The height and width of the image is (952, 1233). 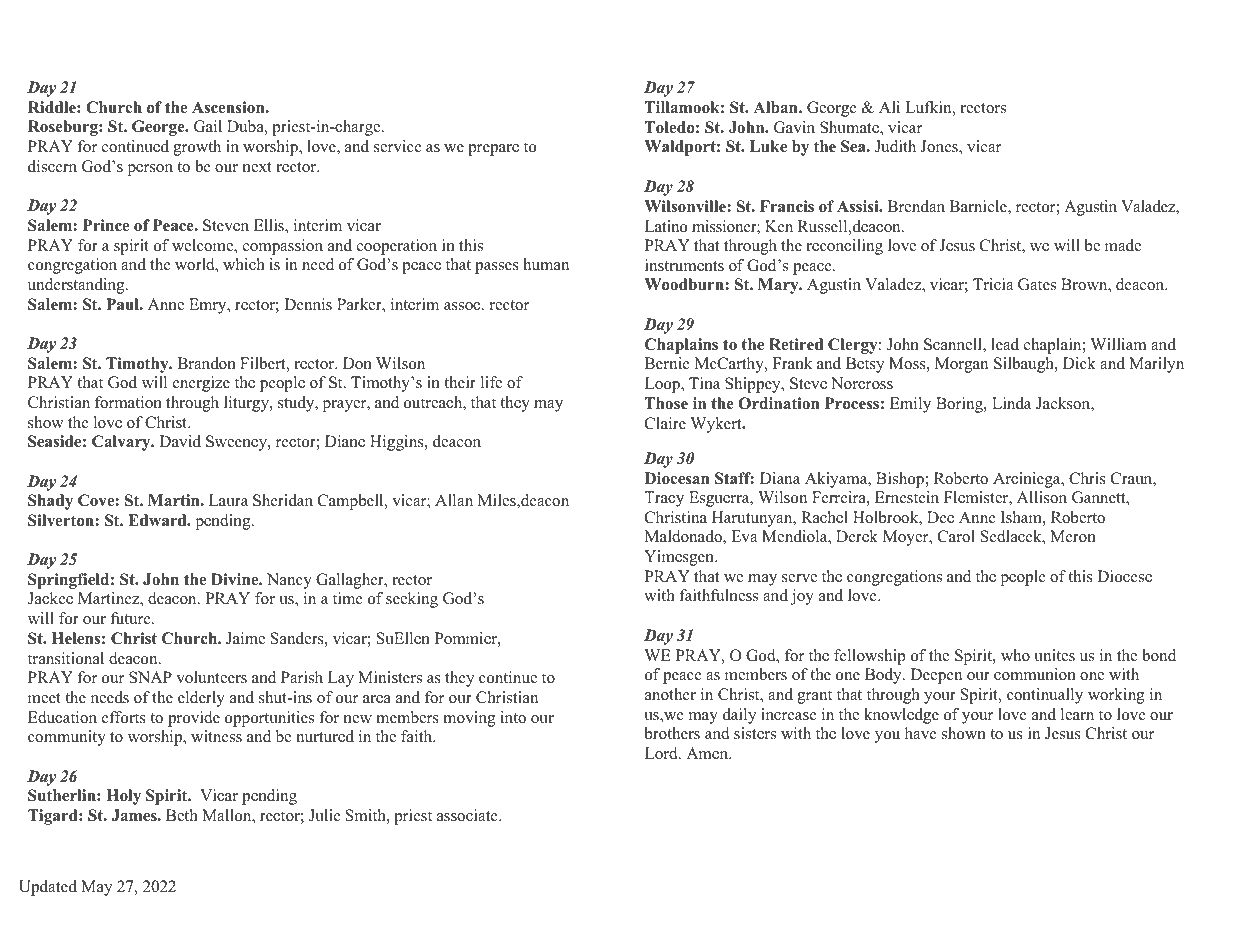 What do you see at coordinates (182, 815) in the image?
I see `Beth` at bounding box center [182, 815].
